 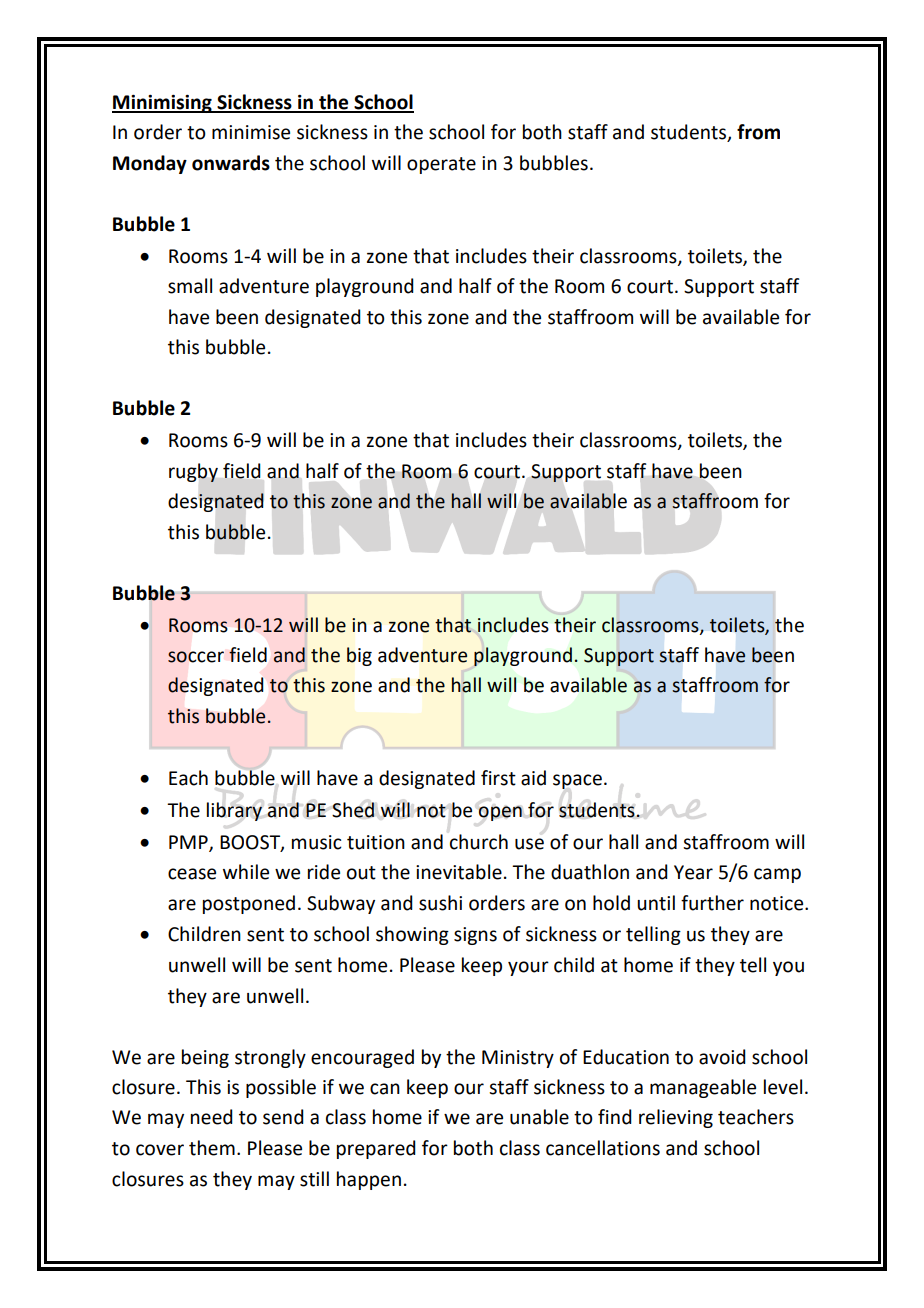 What do you see at coordinates (196, 657) in the page?
I see `soccer` at bounding box center [196, 657].
